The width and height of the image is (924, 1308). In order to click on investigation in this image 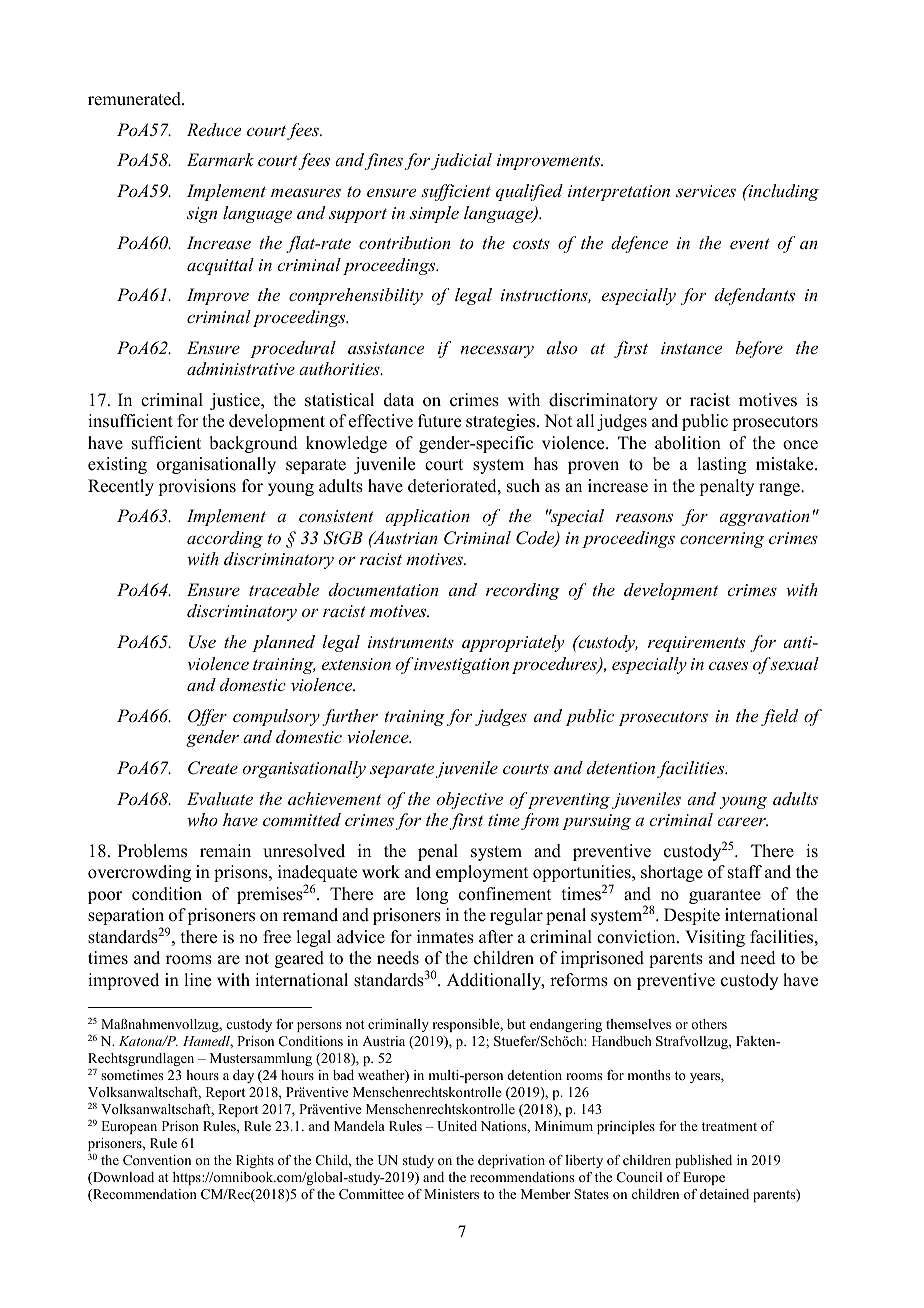, I will do `click(461, 666)`.
